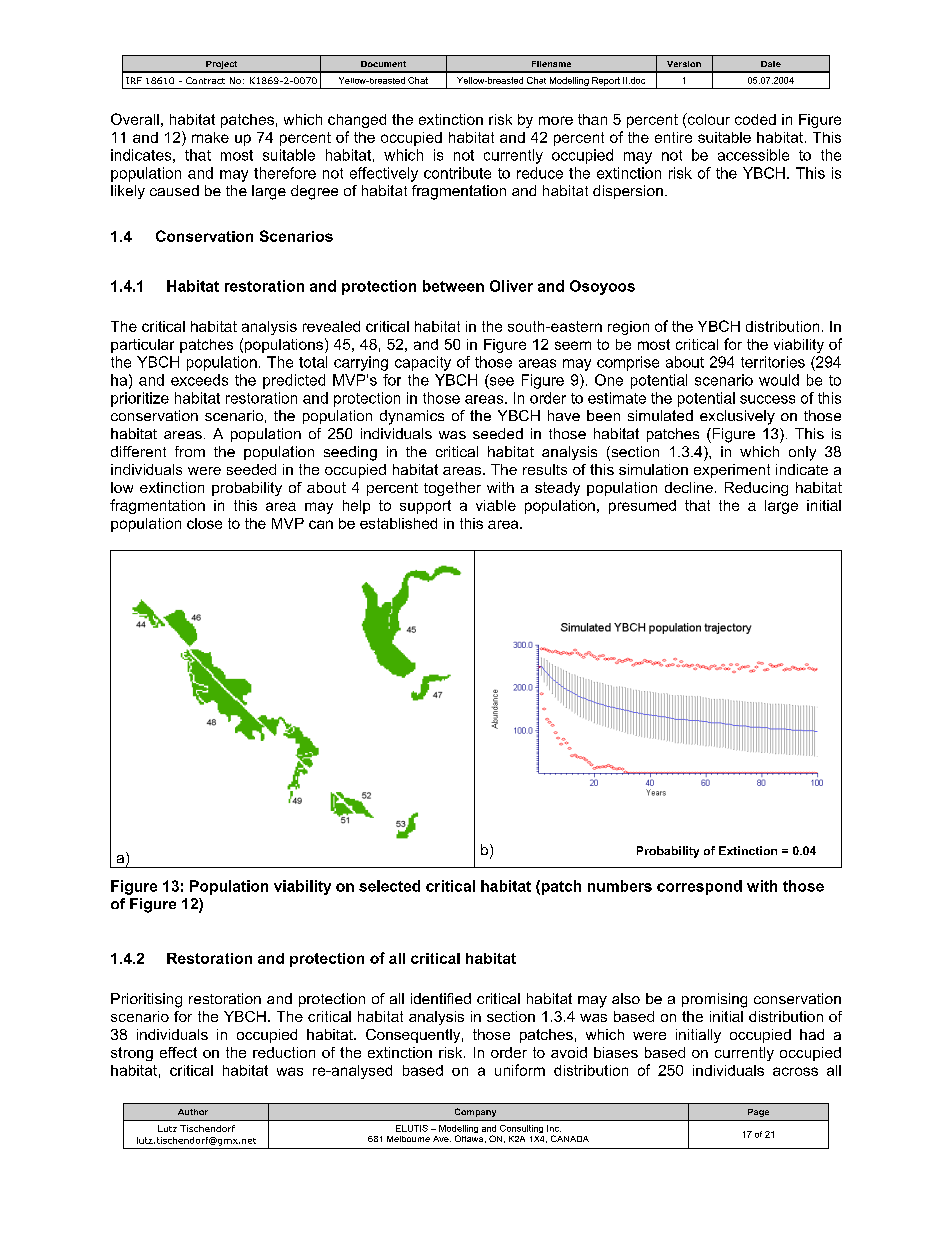 This screenshot has width=952, height=1233. What do you see at coordinates (205, 80) in the screenshot?
I see `Contract` at bounding box center [205, 80].
